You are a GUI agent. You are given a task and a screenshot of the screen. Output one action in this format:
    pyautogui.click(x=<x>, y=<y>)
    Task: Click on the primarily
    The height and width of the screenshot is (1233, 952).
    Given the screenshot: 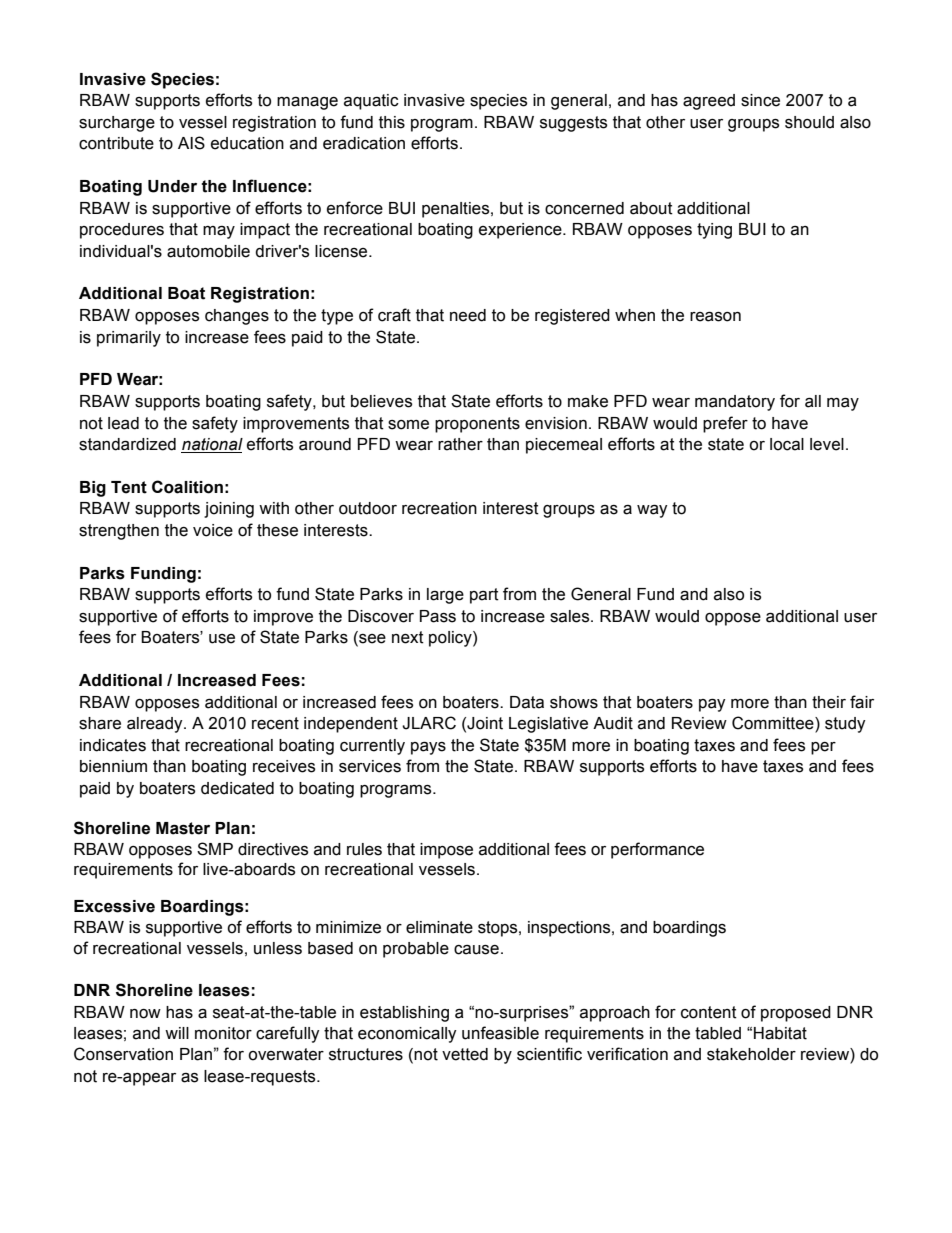 What is the action you would take?
    pyautogui.click(x=129, y=339)
